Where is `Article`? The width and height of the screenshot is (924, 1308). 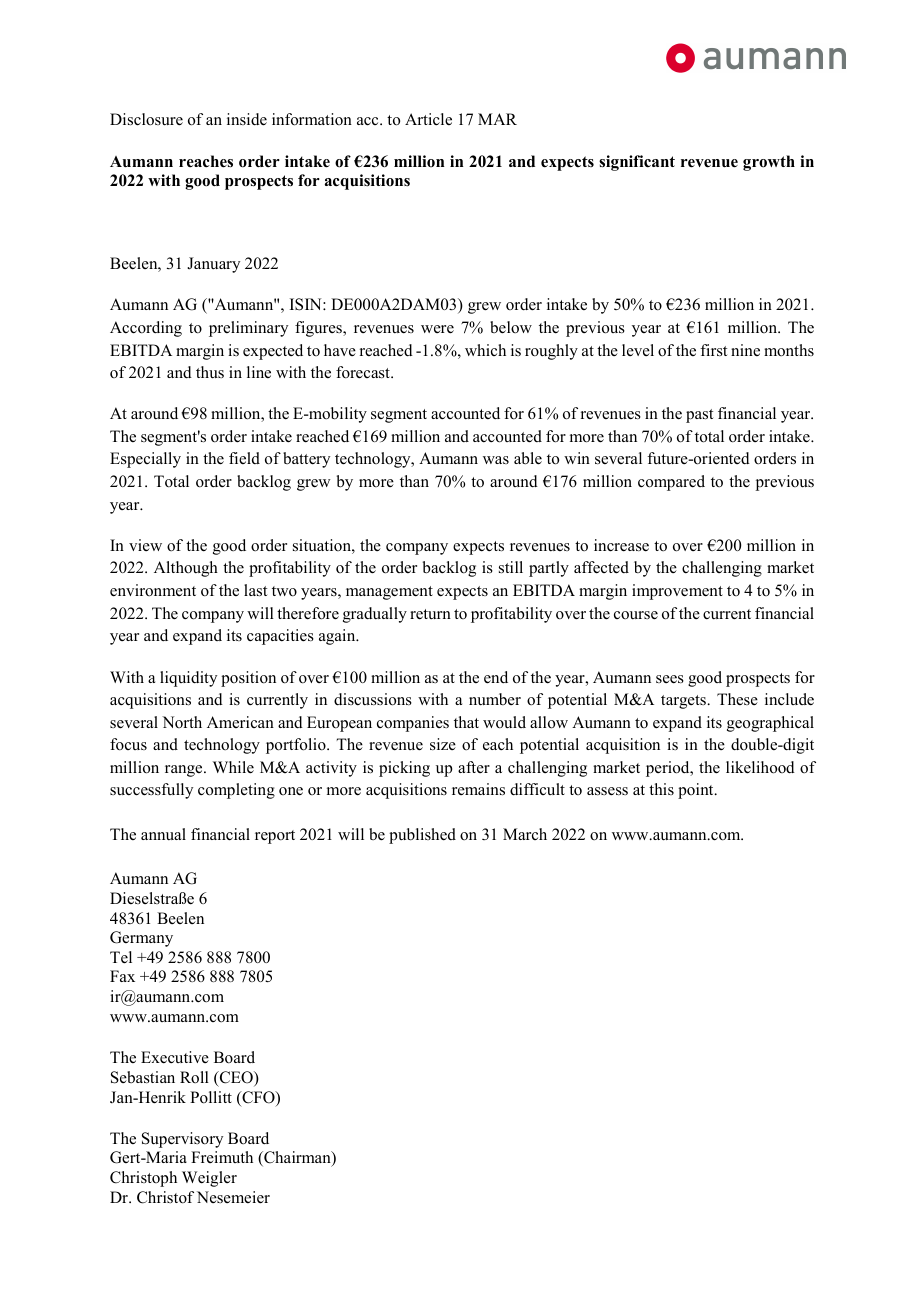 Article is located at coordinates (428, 119).
